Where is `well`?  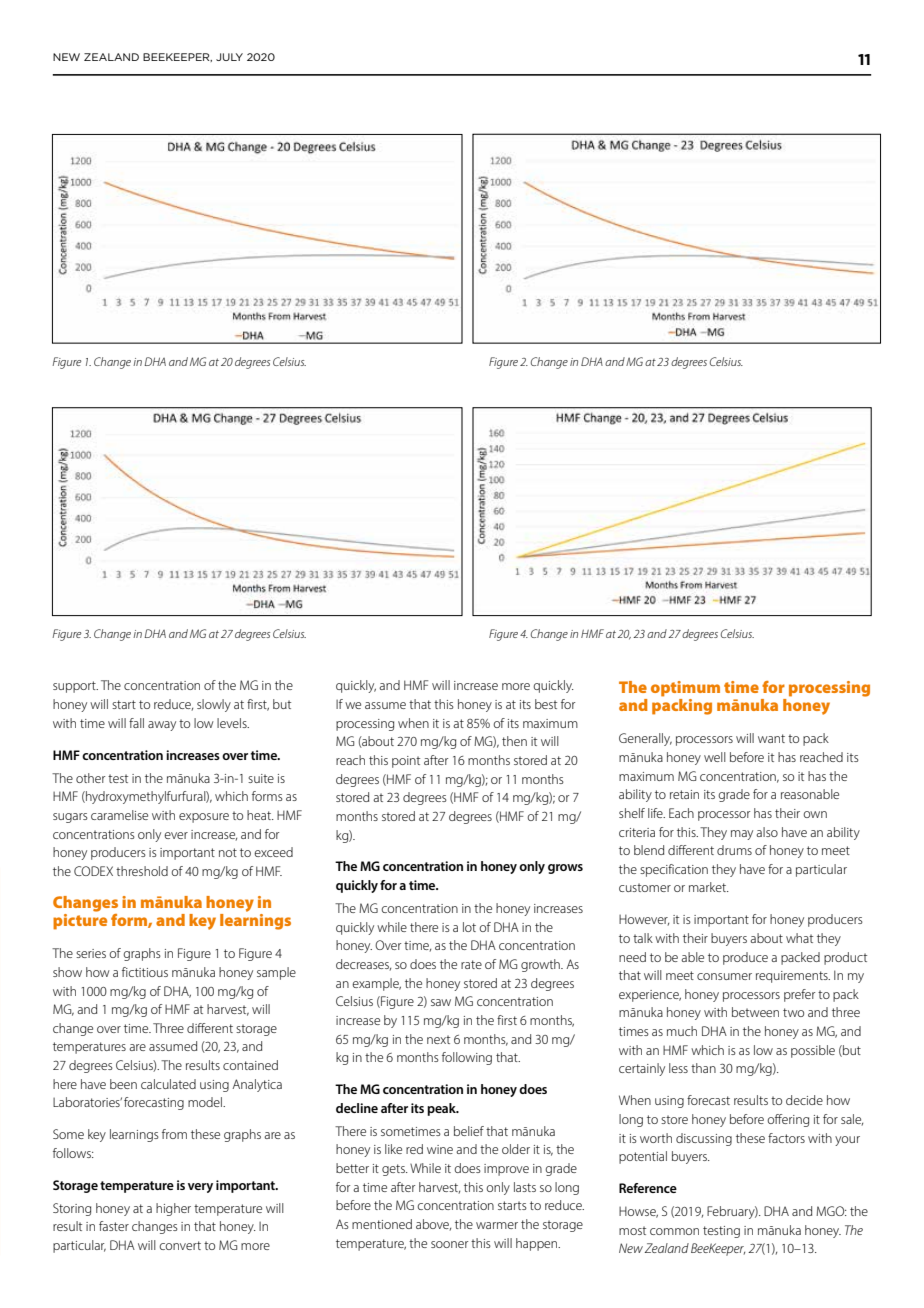 well is located at coordinates (715, 757).
